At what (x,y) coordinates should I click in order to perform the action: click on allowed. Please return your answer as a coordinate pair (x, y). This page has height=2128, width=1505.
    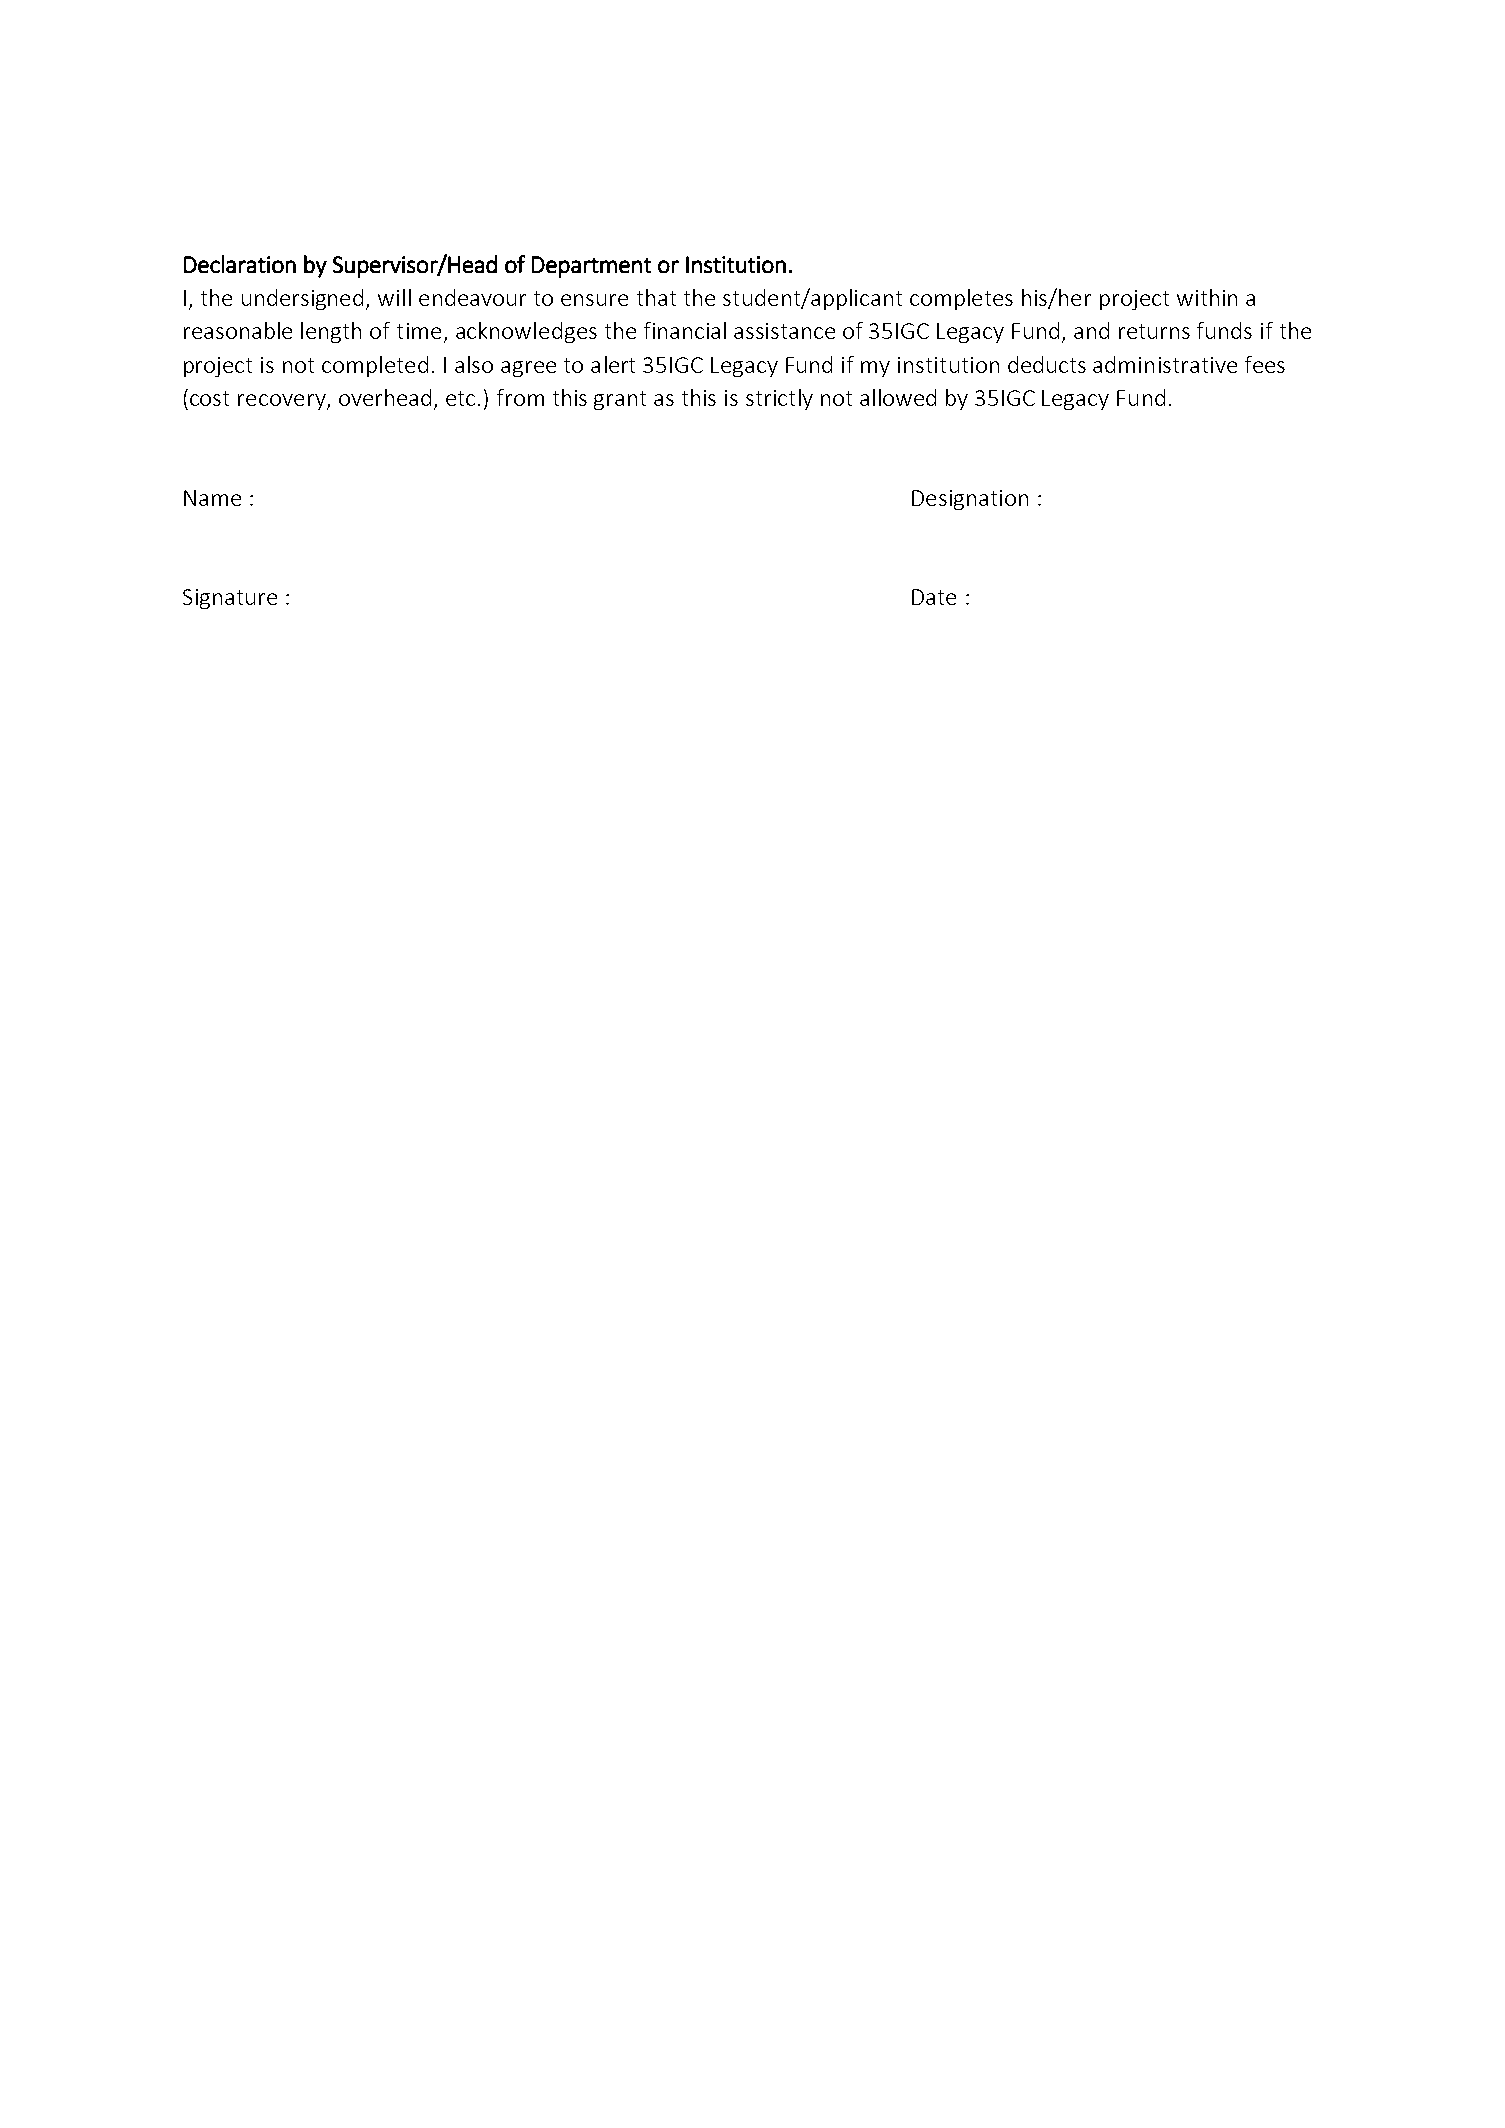
    Looking at the image, I should click on (898, 397).
